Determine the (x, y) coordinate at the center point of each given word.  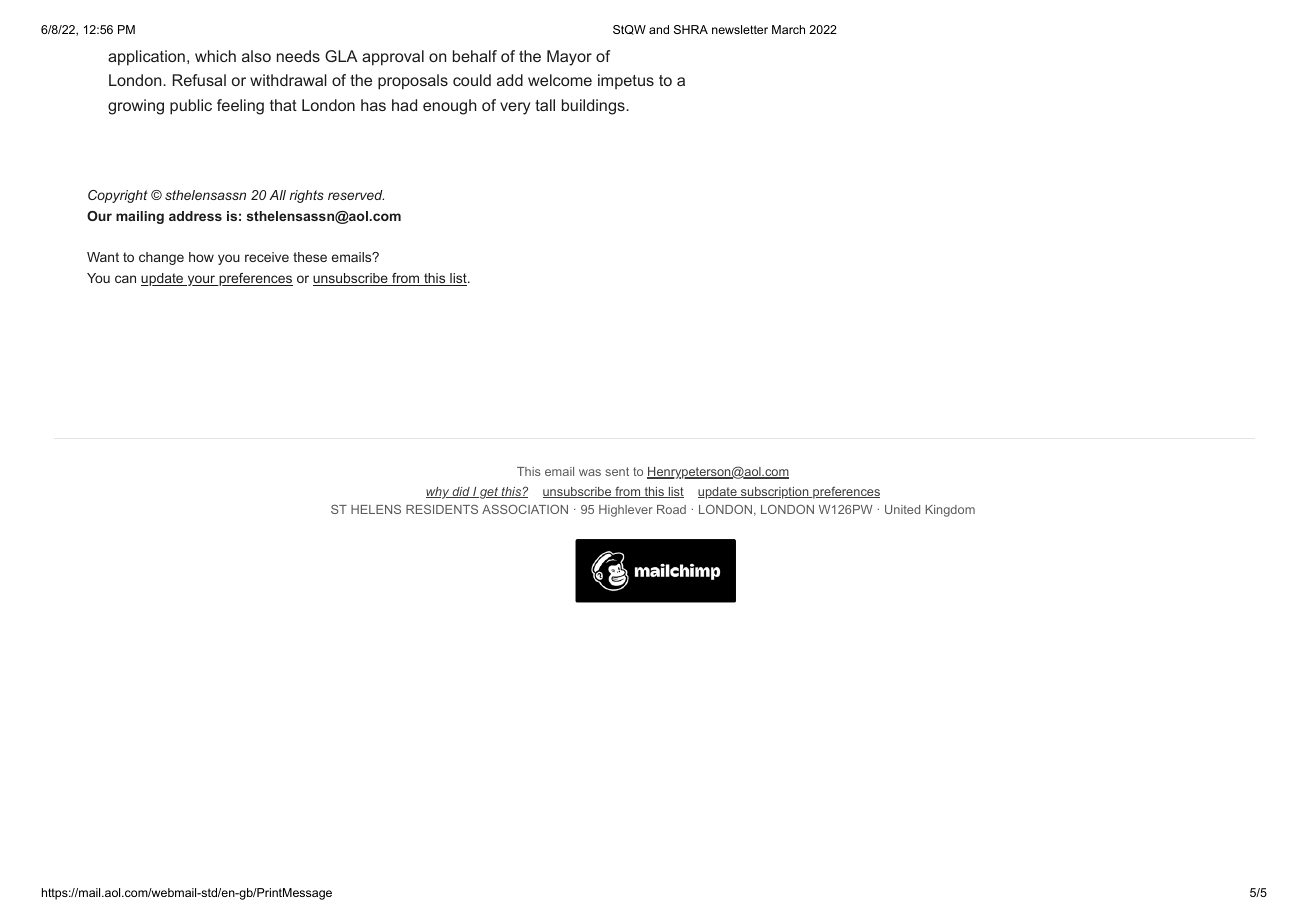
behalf (475, 56)
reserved (356, 195)
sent (617, 471)
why (438, 493)
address (195, 216)
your (201, 280)
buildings (594, 107)
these (310, 257)
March (788, 29)
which (215, 56)
